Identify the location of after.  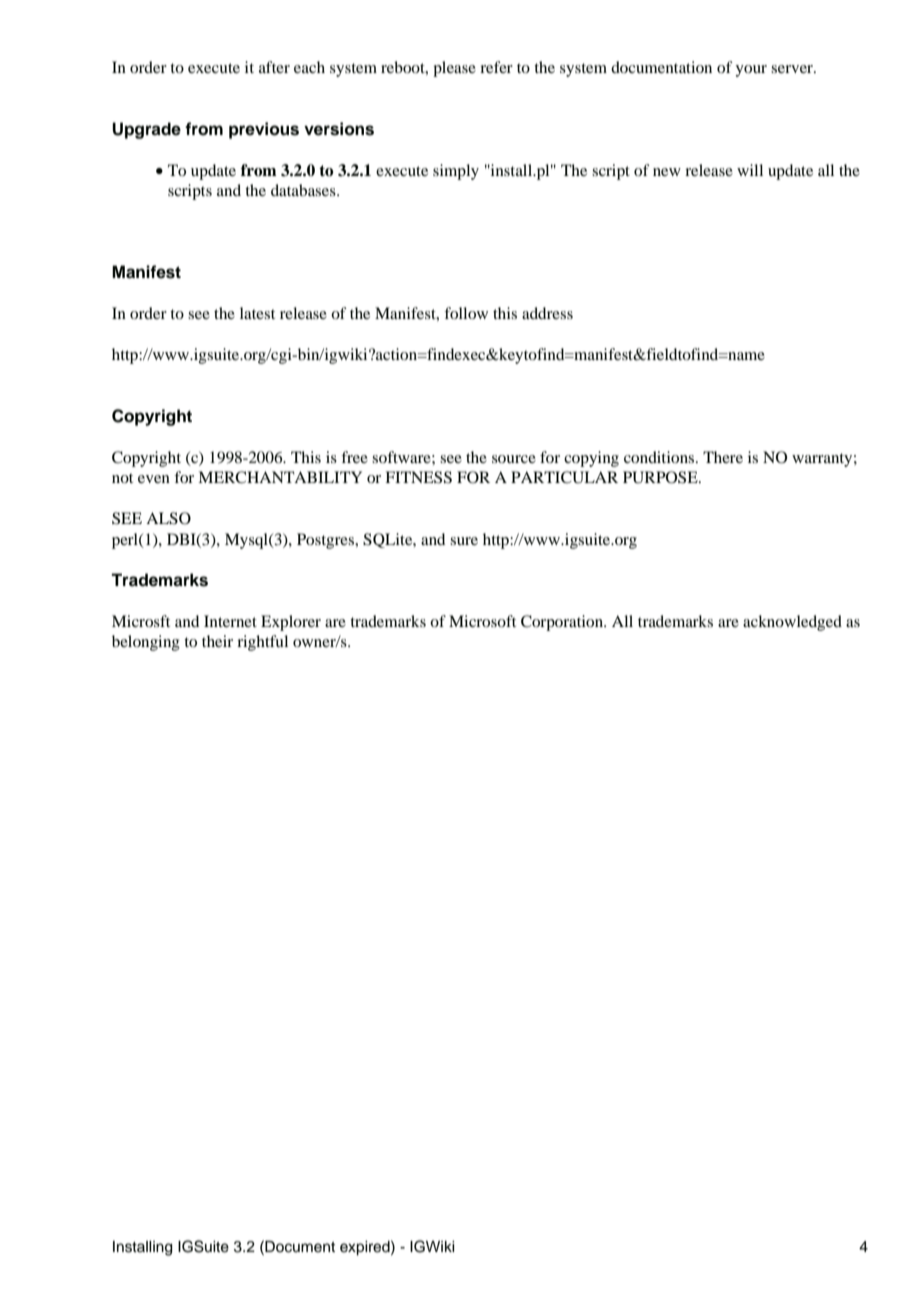
(274, 67).
